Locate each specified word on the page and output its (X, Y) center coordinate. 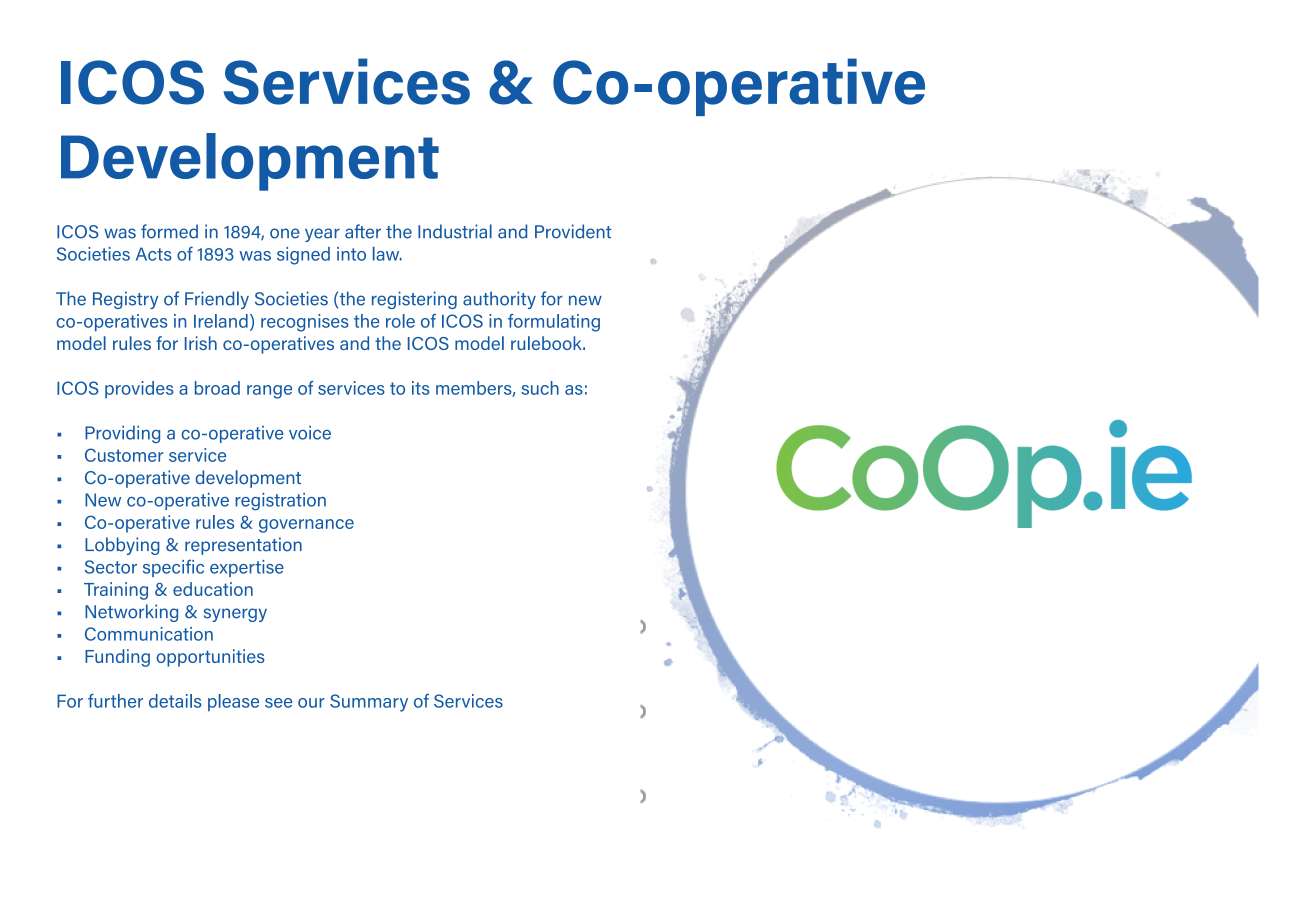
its (421, 388)
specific (173, 568)
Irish (201, 343)
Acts (154, 254)
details (175, 701)
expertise (247, 568)
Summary (369, 703)
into (351, 254)
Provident (573, 231)
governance (306, 526)
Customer (124, 455)
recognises (305, 323)
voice (310, 433)
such (540, 388)
